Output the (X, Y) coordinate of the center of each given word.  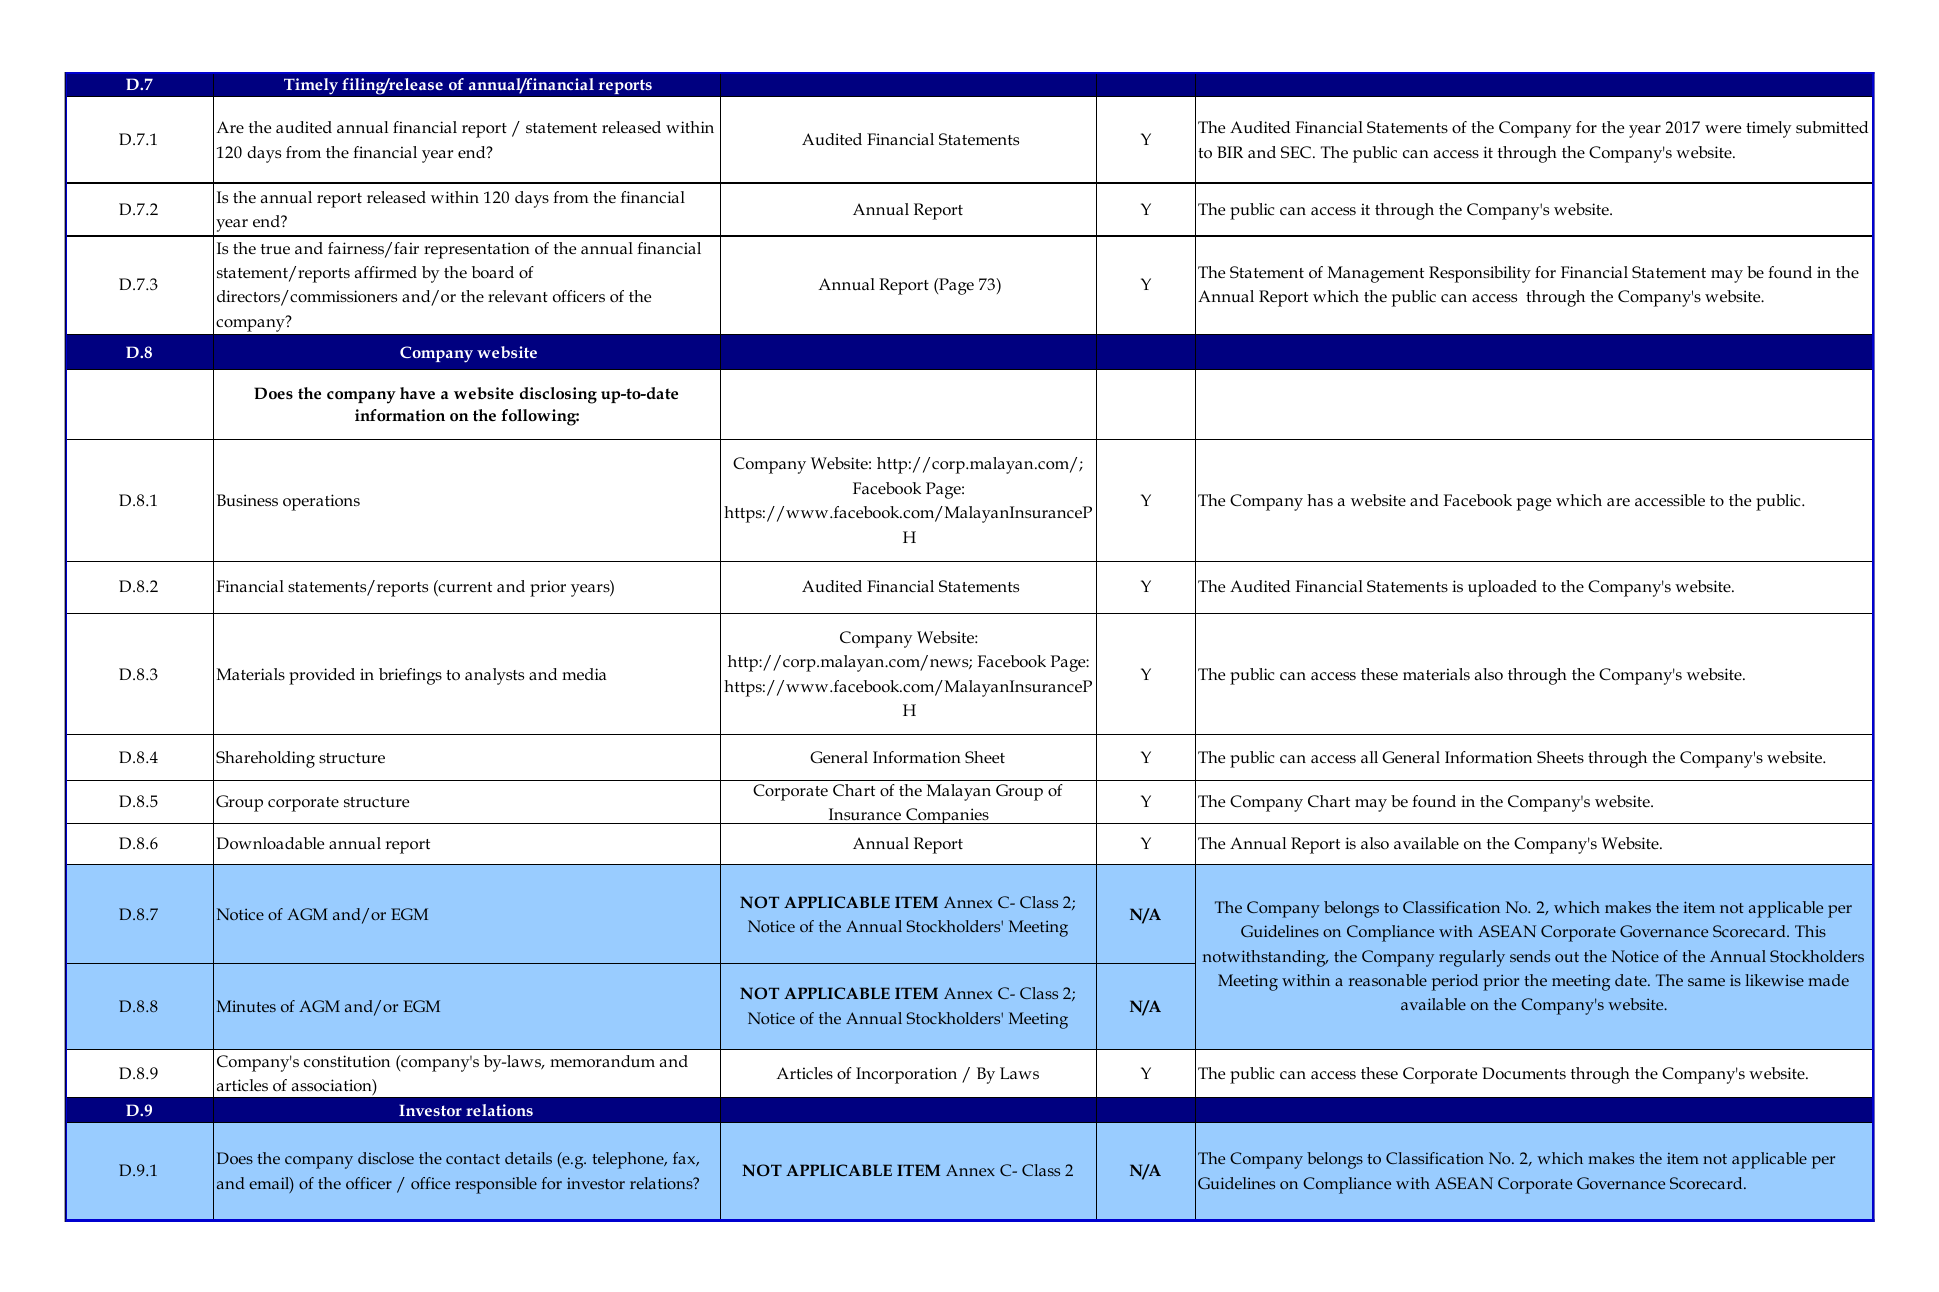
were (1723, 129)
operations (321, 502)
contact (473, 1159)
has (1320, 500)
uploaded (1502, 588)
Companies (947, 816)
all (1369, 757)
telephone (629, 1160)
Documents (1524, 1073)
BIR (1230, 152)
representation (477, 250)
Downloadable (270, 843)
